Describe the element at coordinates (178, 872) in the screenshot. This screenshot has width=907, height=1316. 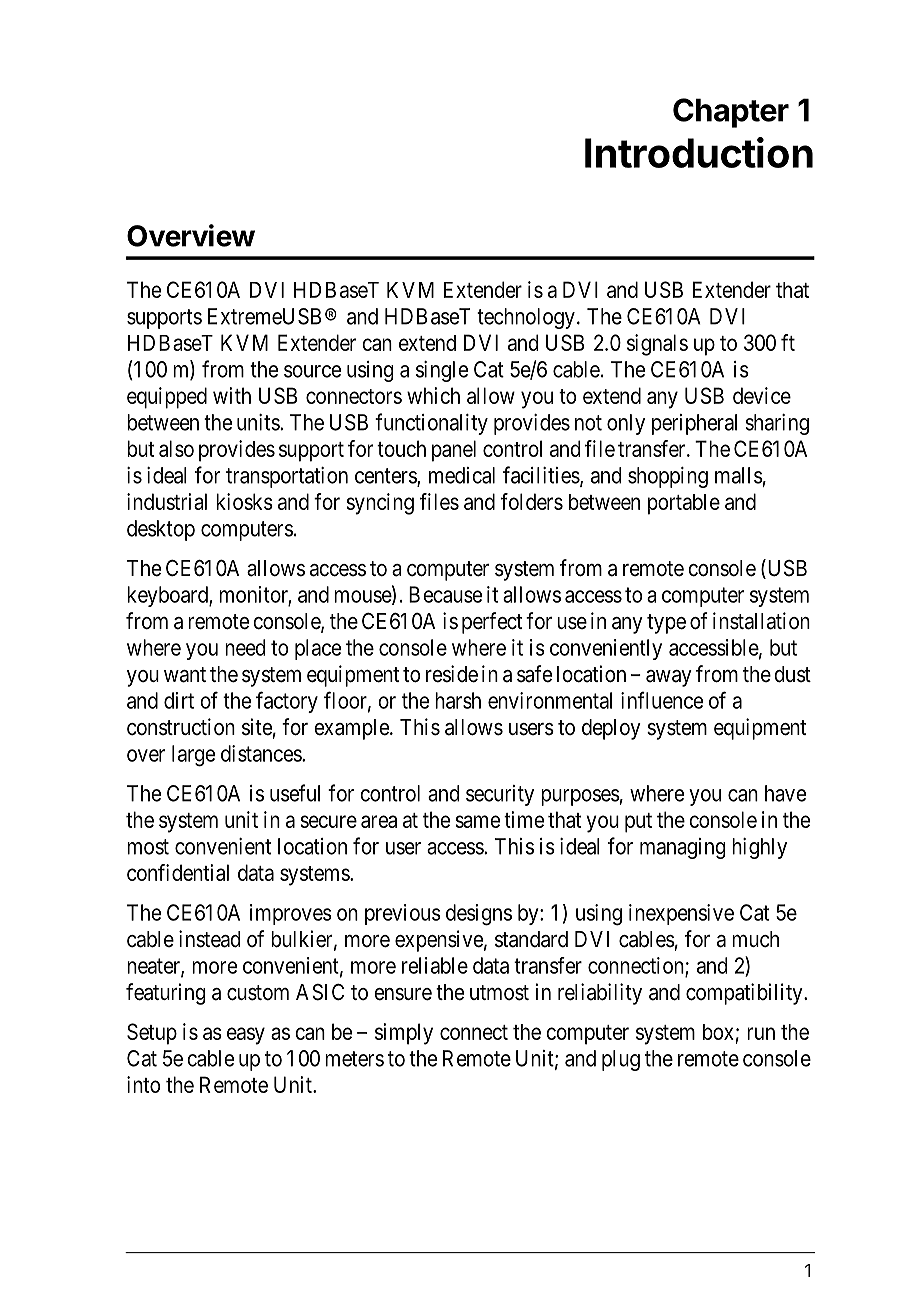
I see `confidential` at that location.
